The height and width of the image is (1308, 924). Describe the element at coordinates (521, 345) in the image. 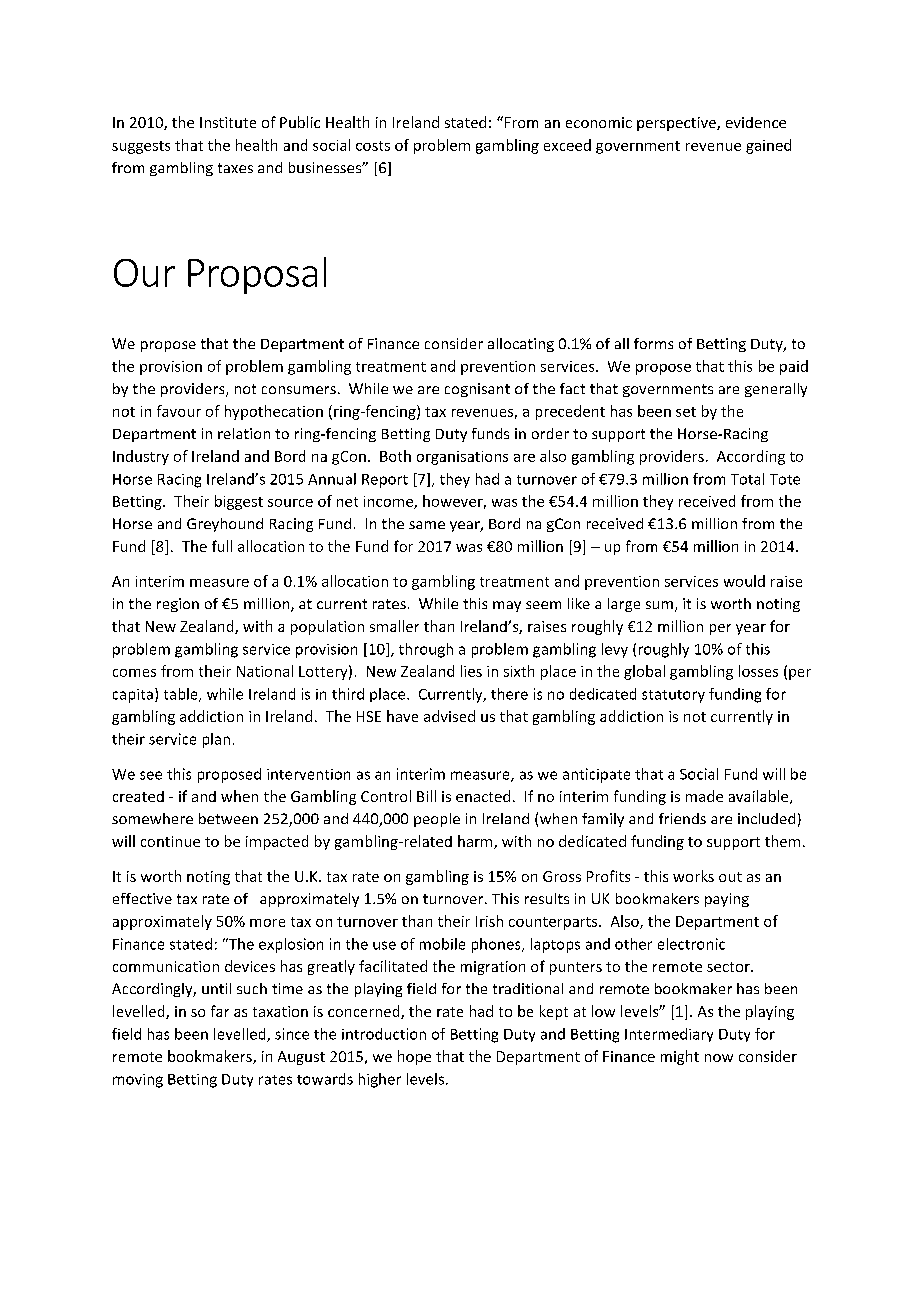

I see `allocating` at that location.
